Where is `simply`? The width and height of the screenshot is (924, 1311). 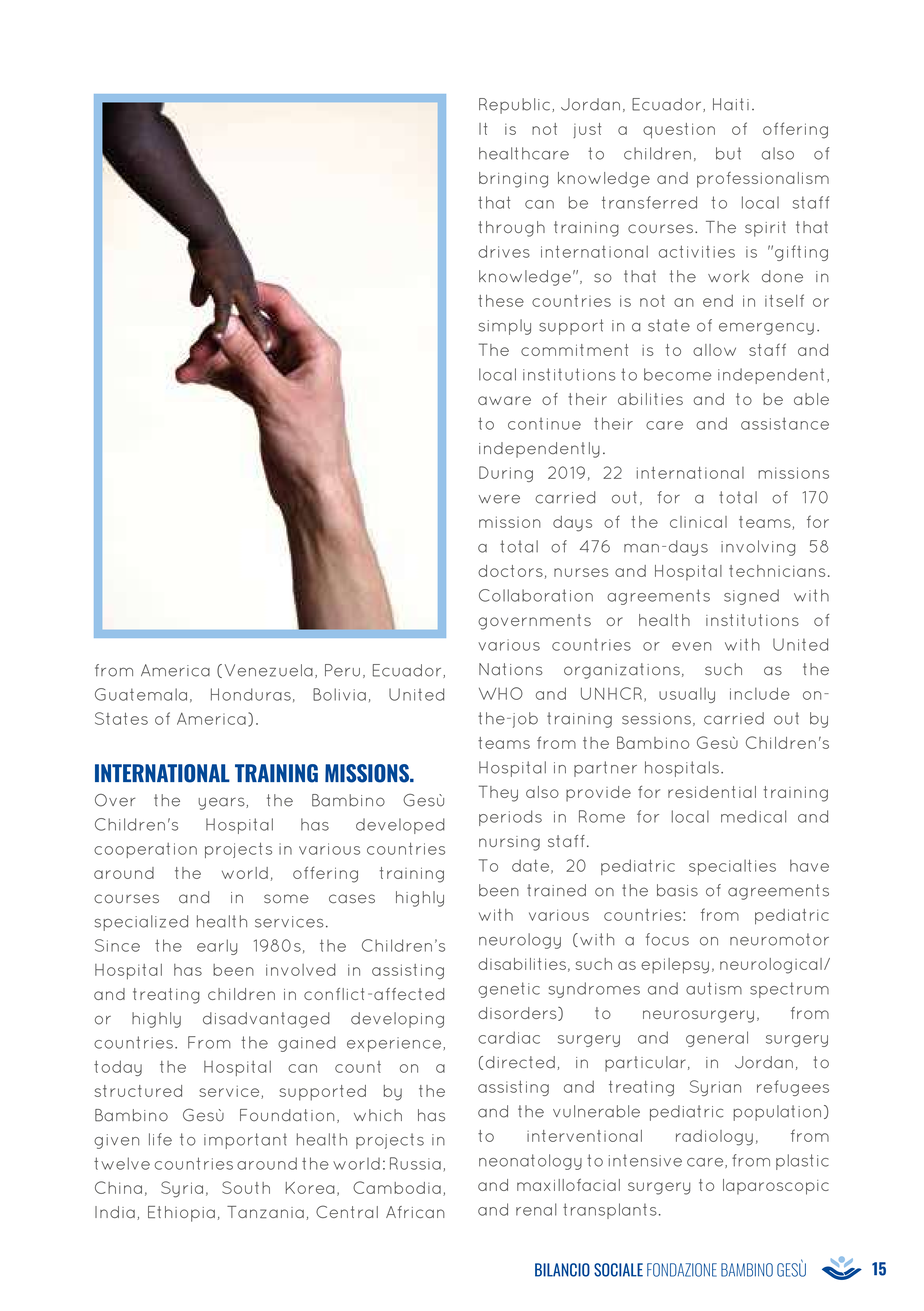 simply is located at coordinates (505, 327).
